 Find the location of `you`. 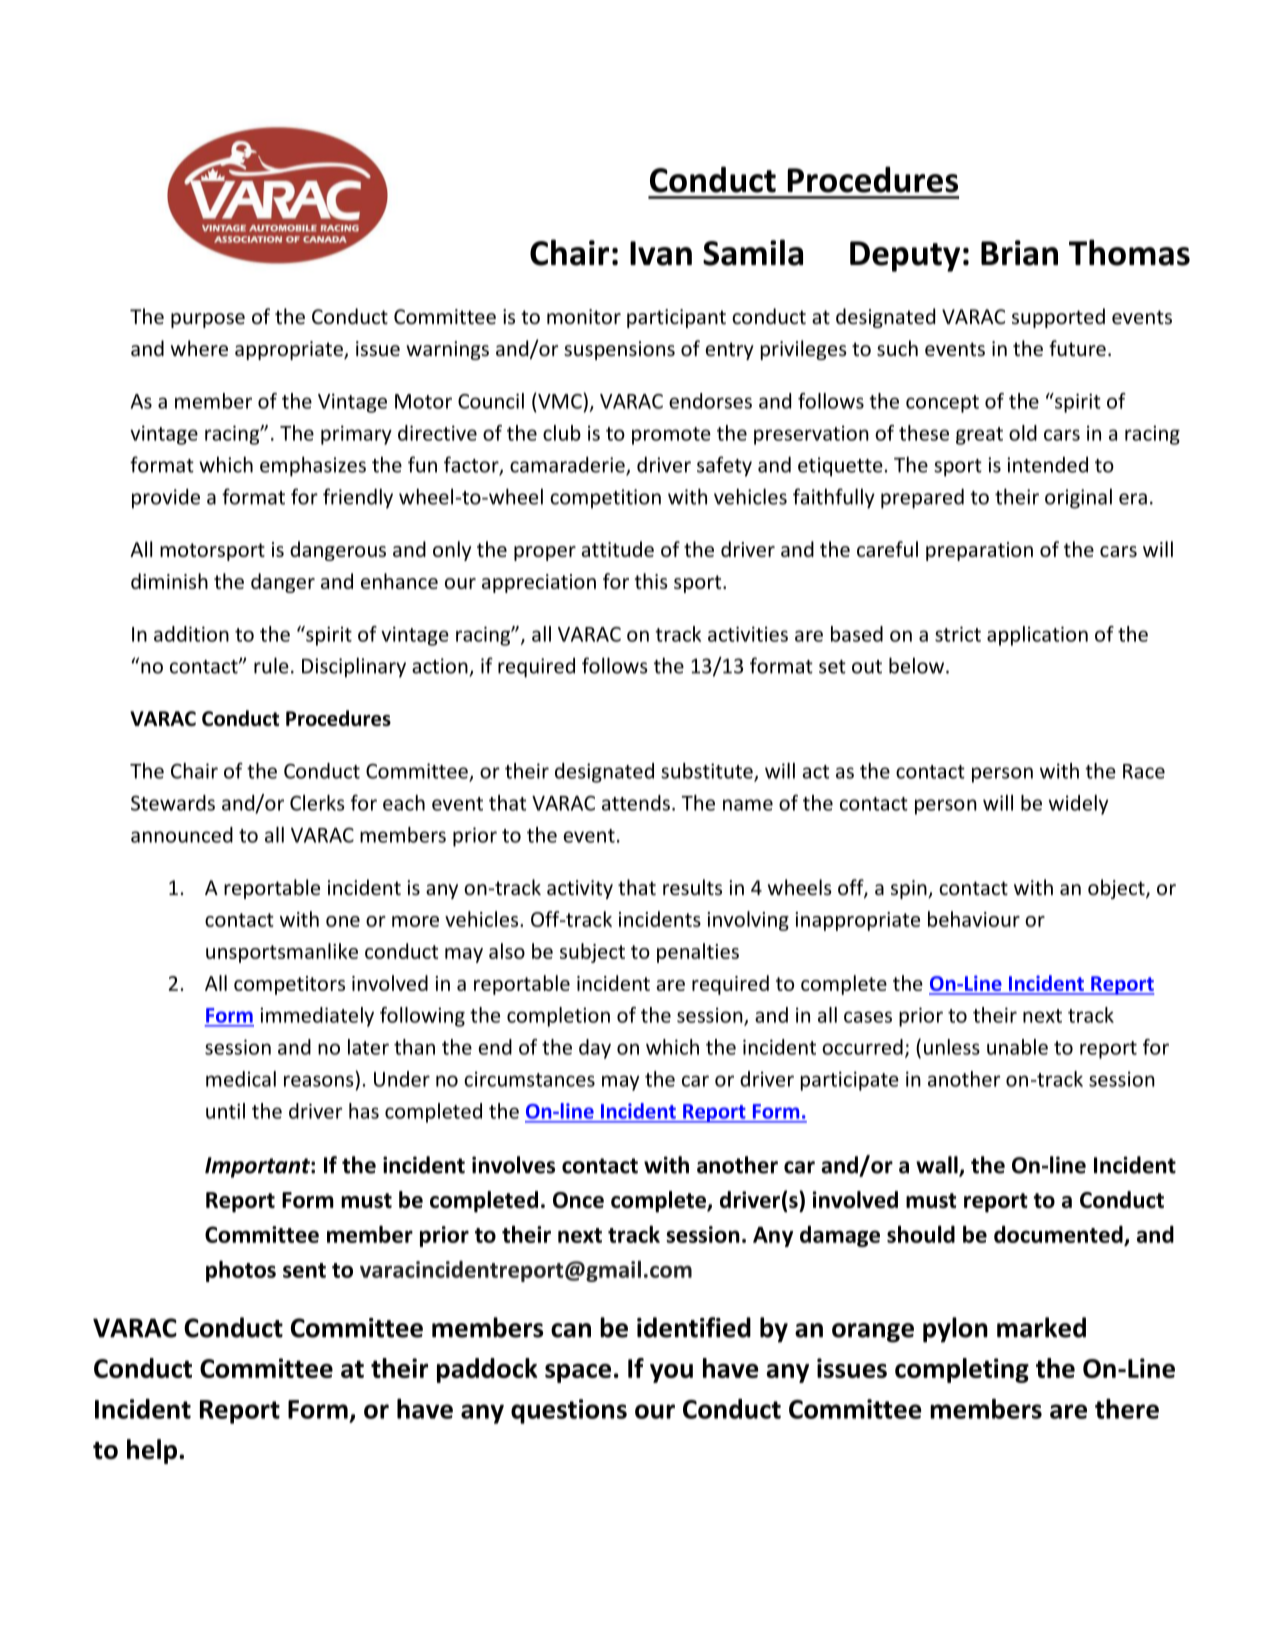

you is located at coordinates (671, 1373).
